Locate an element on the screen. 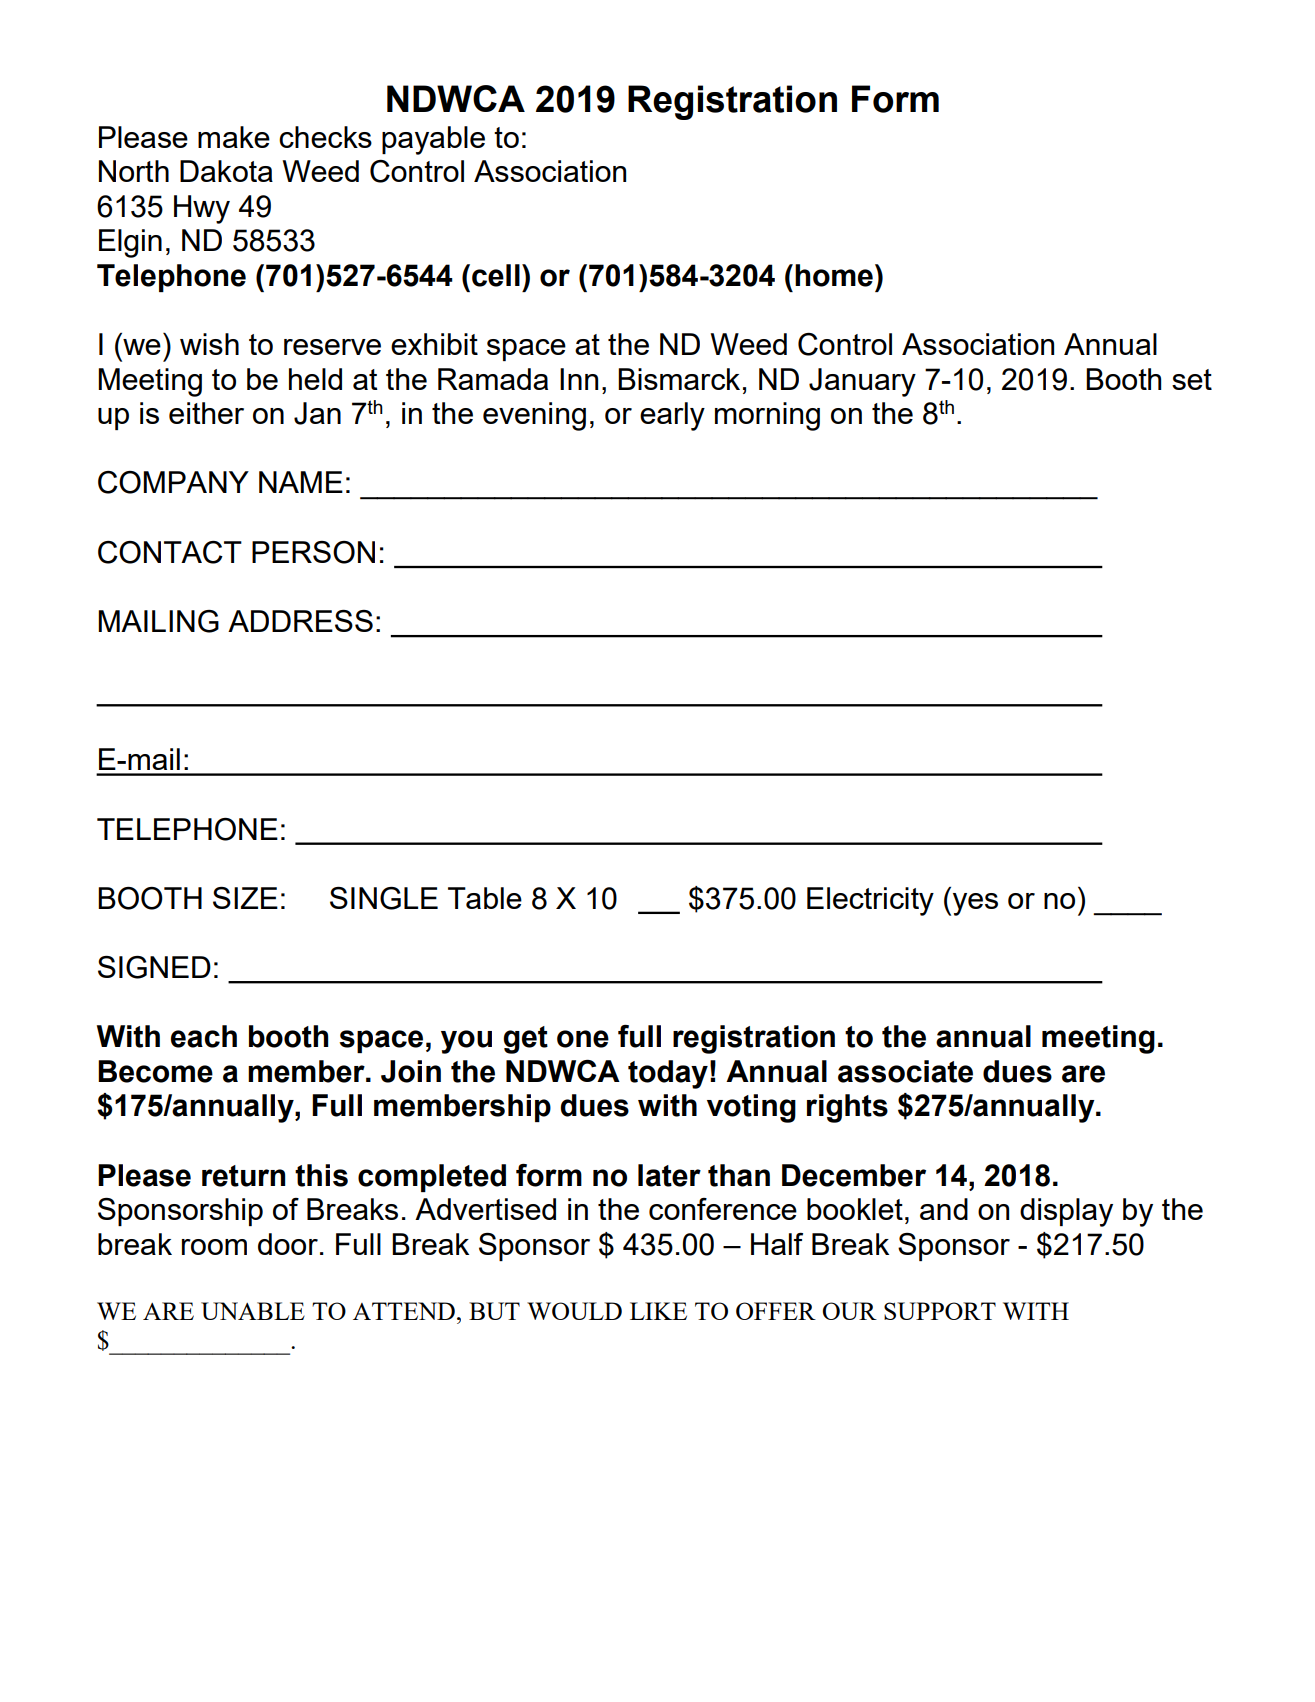  home is located at coordinates (834, 275).
